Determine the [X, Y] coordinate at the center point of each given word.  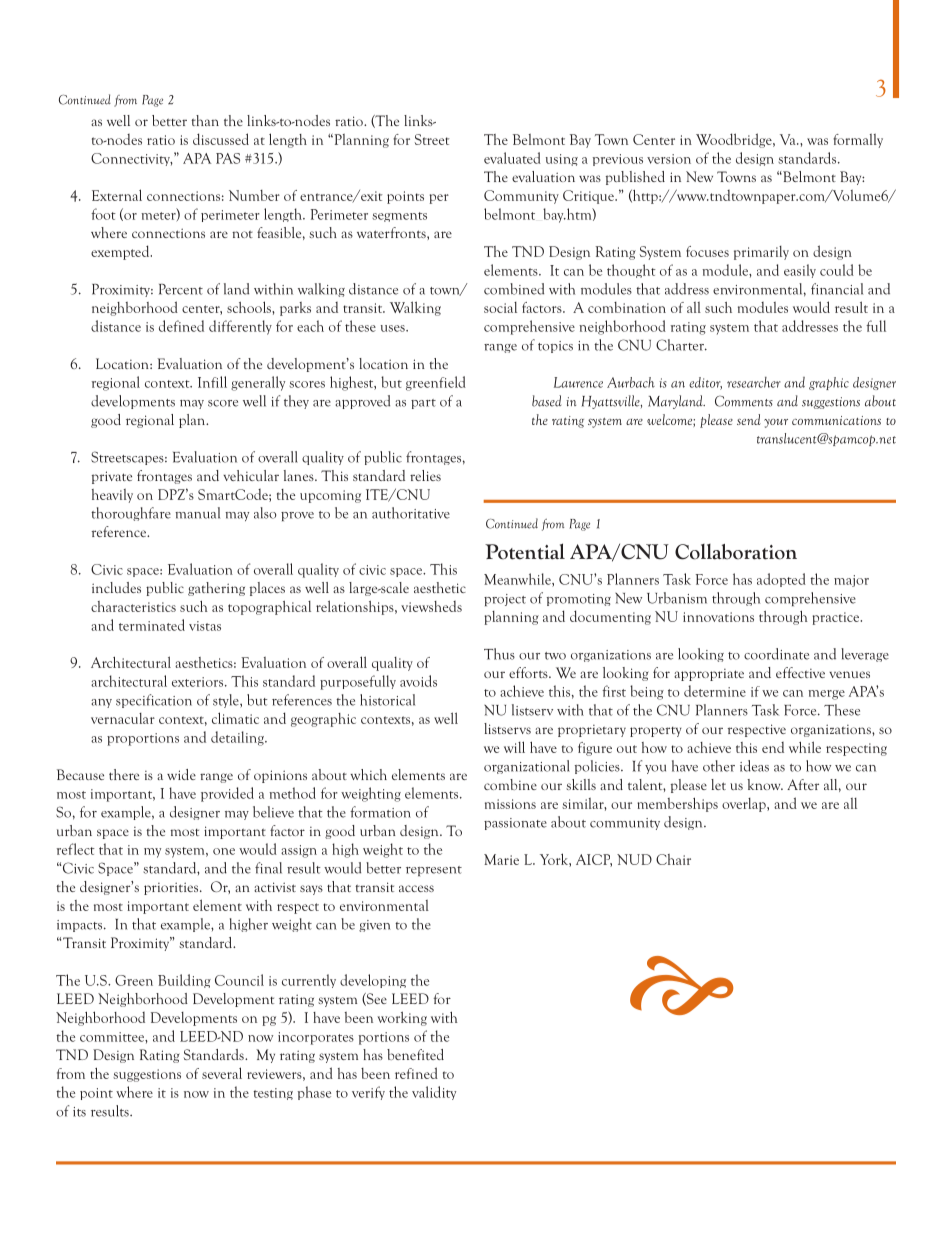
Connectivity [132, 159]
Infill [212, 382]
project [505, 600]
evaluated [512, 158]
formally [858, 141]
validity [434, 1093]
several [222, 1073]
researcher [754, 382]
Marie [501, 859]
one [224, 851]
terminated [152, 625]
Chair [673, 859]
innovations [718, 617]
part [423, 404]
